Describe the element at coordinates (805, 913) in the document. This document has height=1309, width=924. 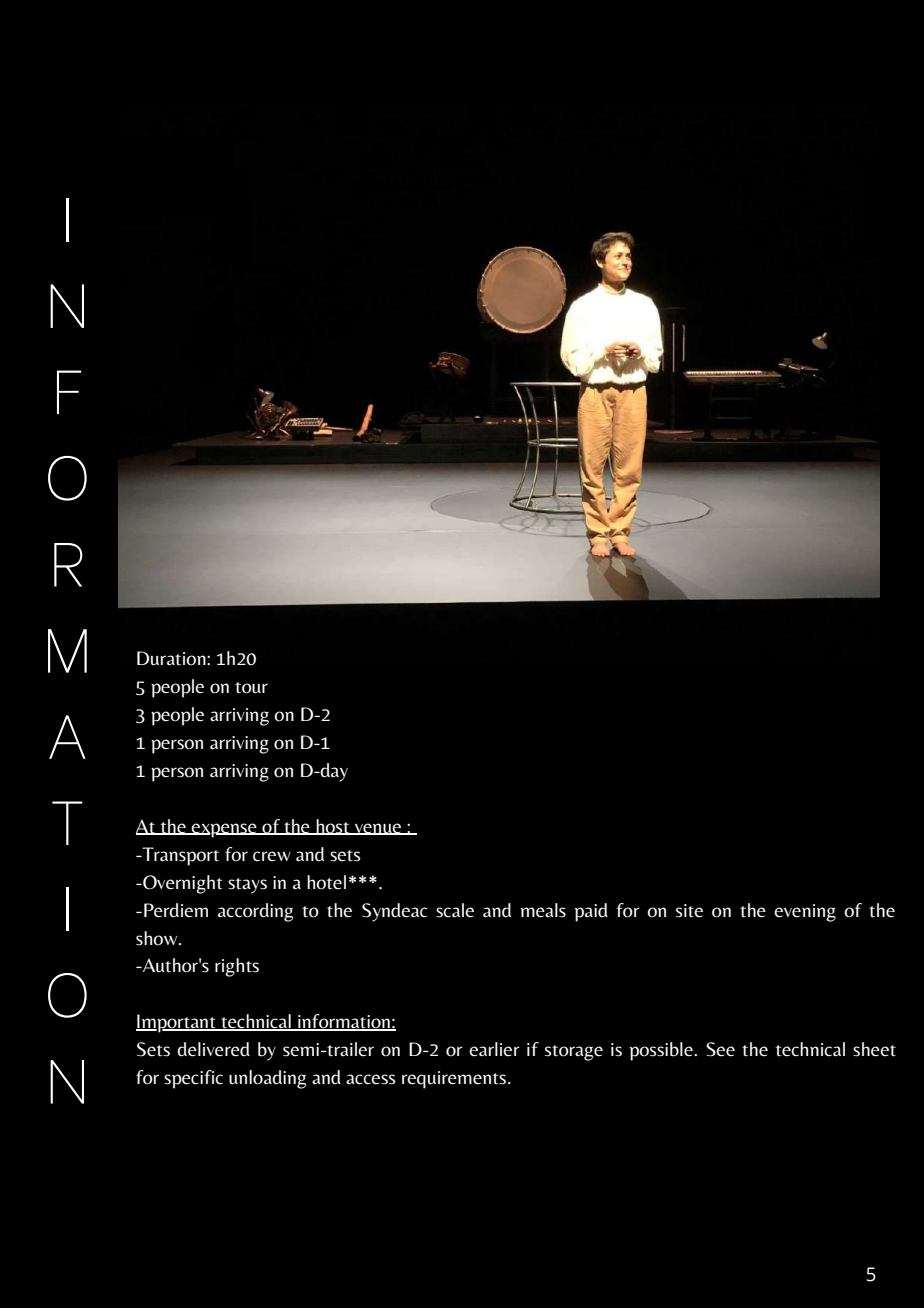
I see `evening` at that location.
